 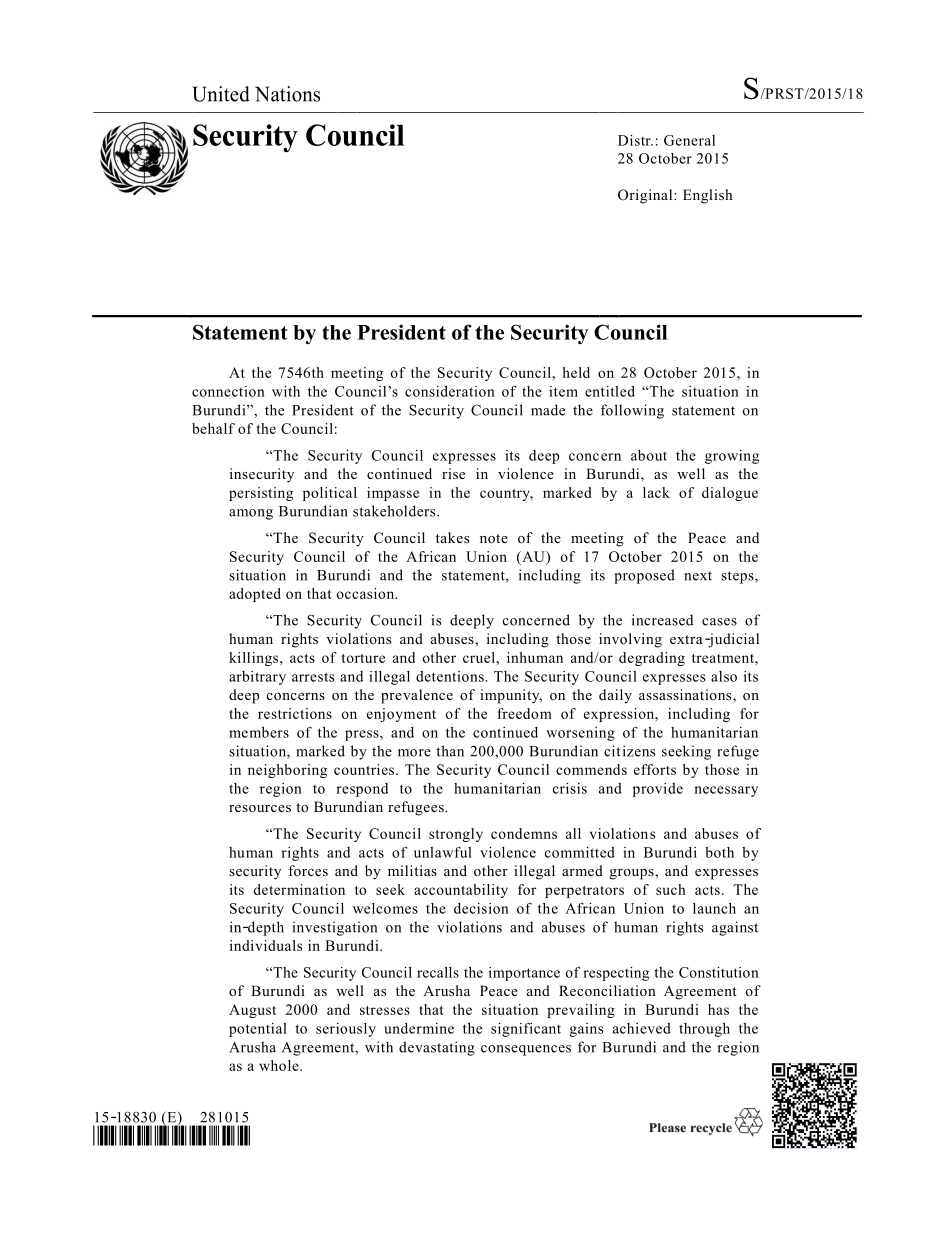 What do you see at coordinates (453, 473) in the screenshot?
I see `rise` at bounding box center [453, 473].
